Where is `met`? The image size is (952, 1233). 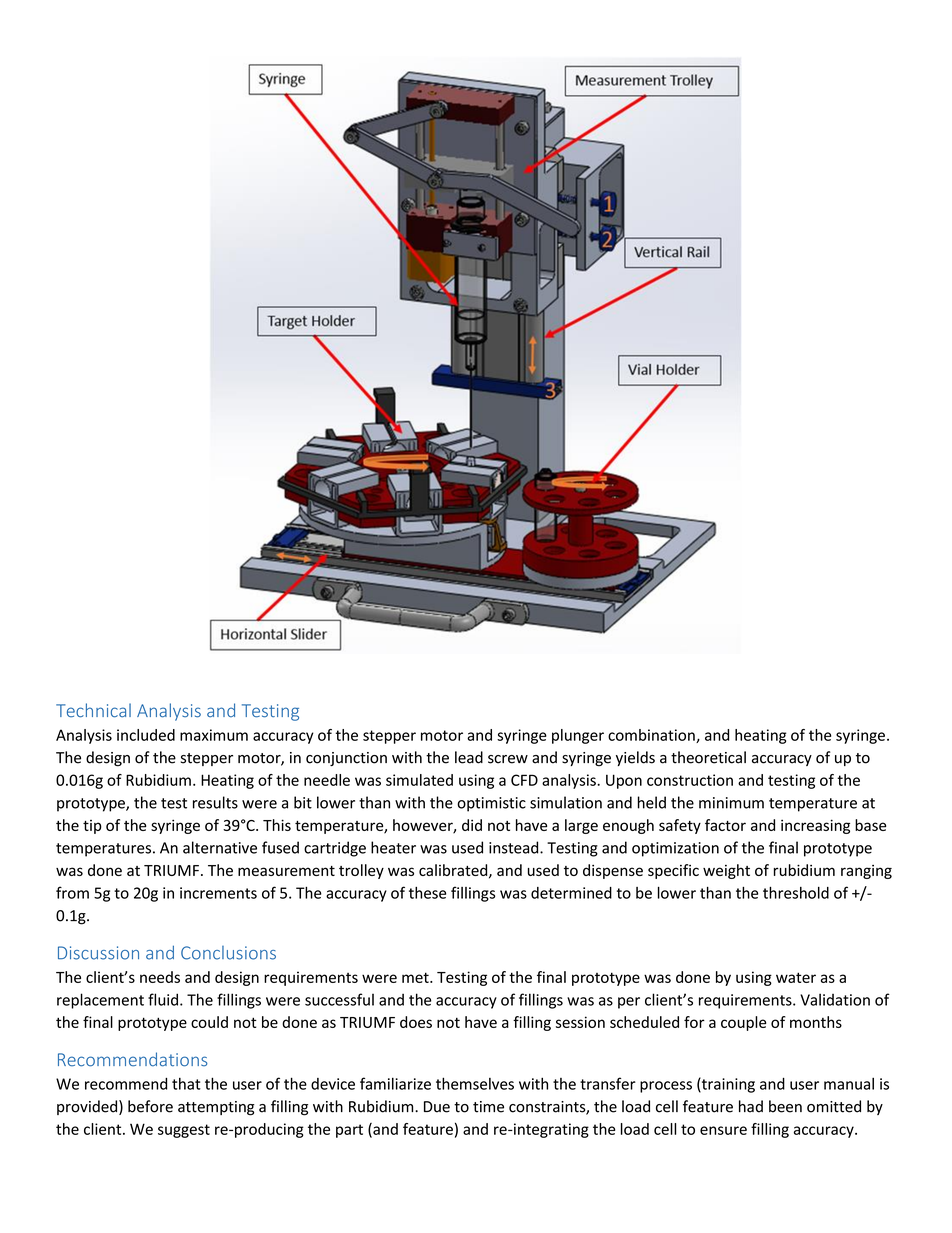 met is located at coordinates (416, 977).
